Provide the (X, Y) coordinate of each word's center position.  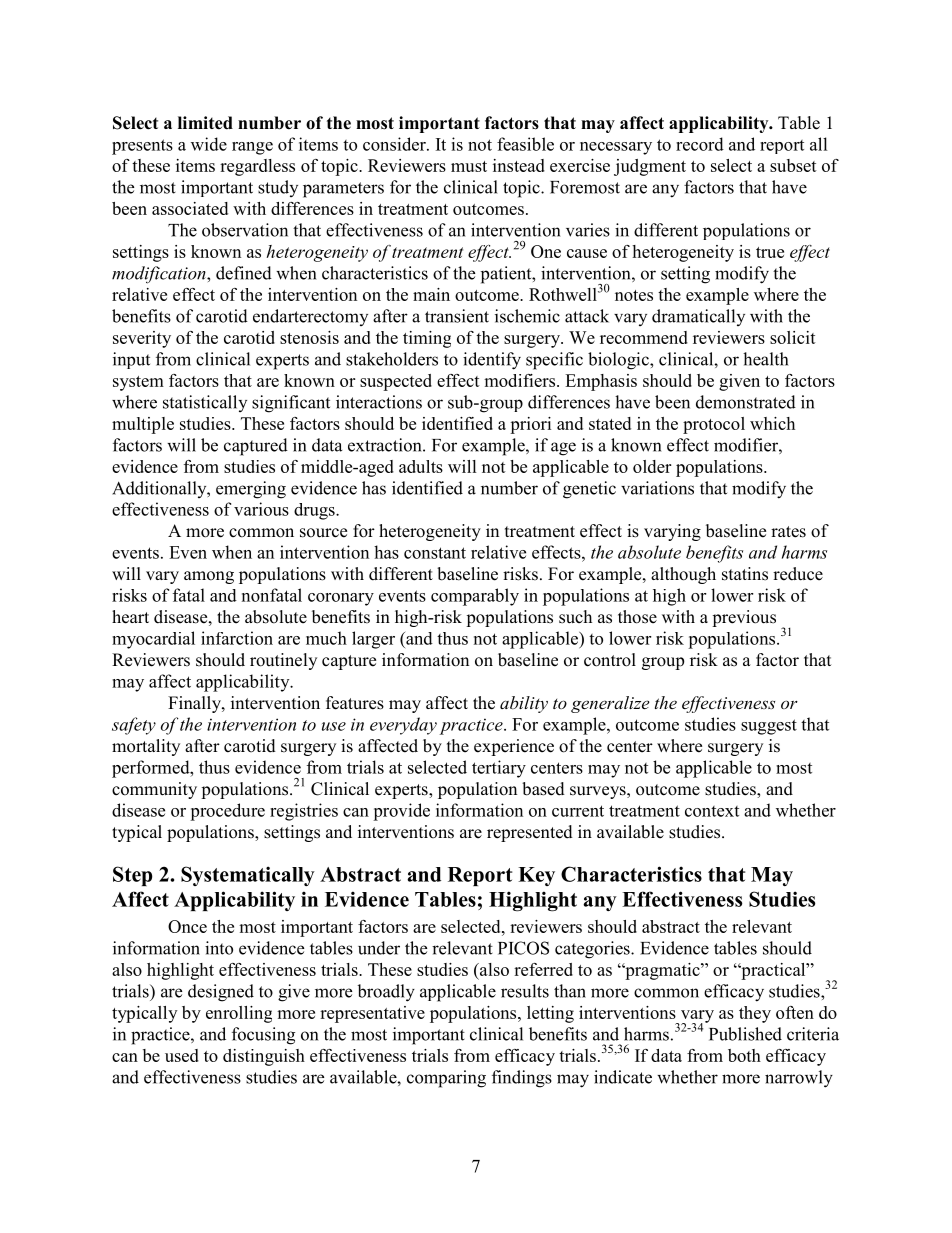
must (469, 166)
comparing (446, 1079)
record (700, 144)
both (744, 1055)
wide (209, 144)
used (182, 1055)
